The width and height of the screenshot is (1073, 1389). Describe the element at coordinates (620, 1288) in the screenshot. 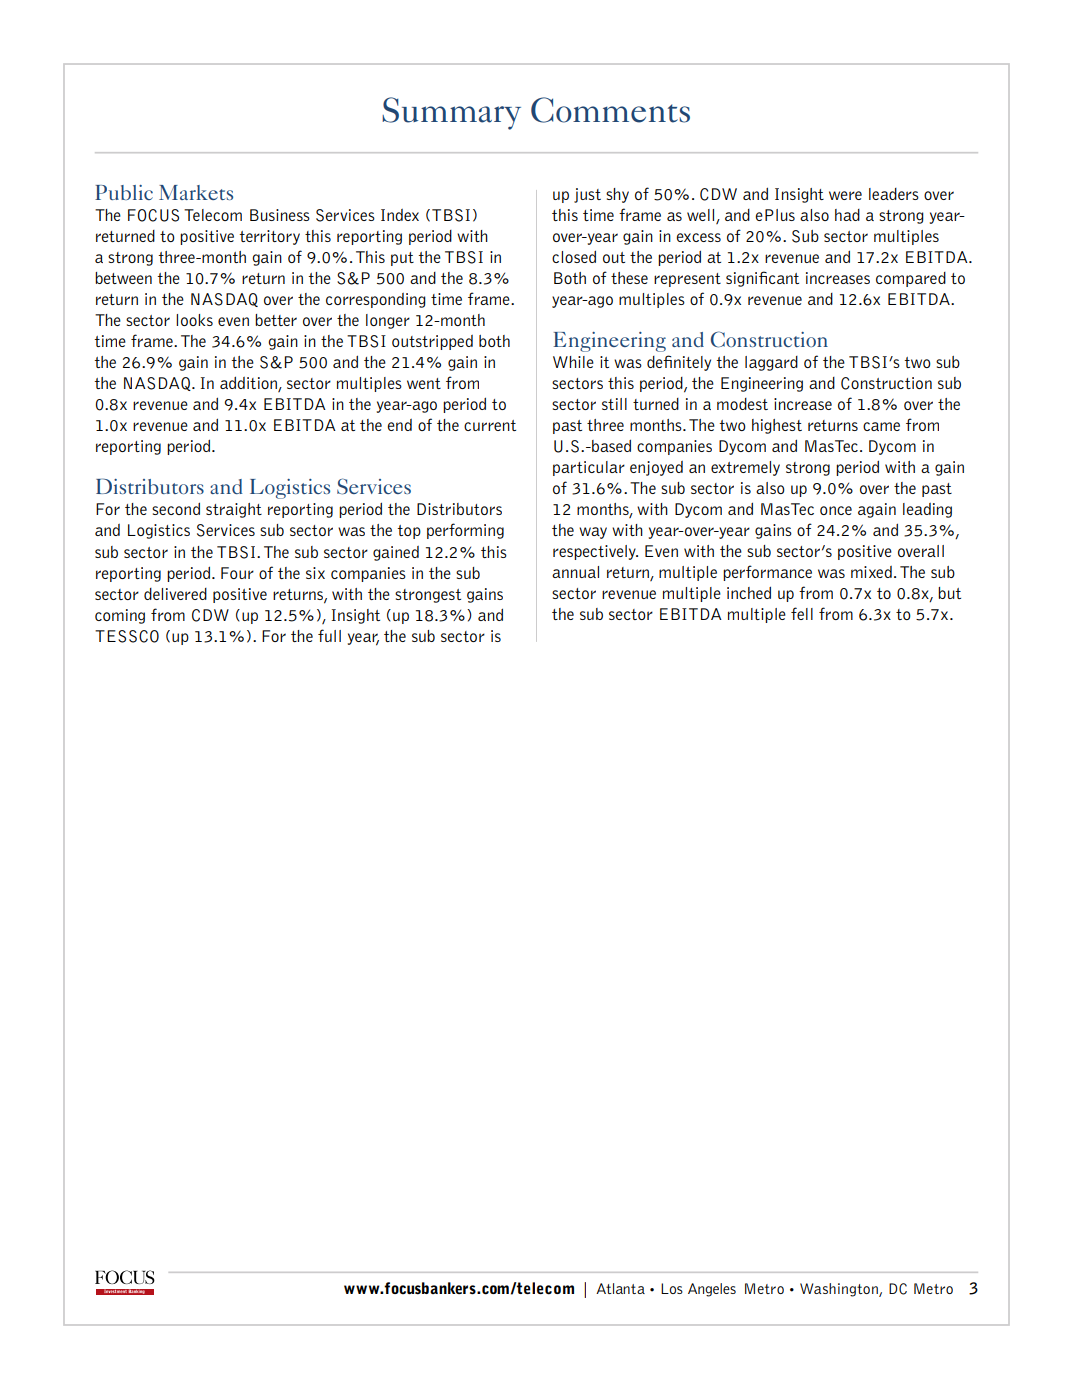

I see `Atlanta` at that location.
